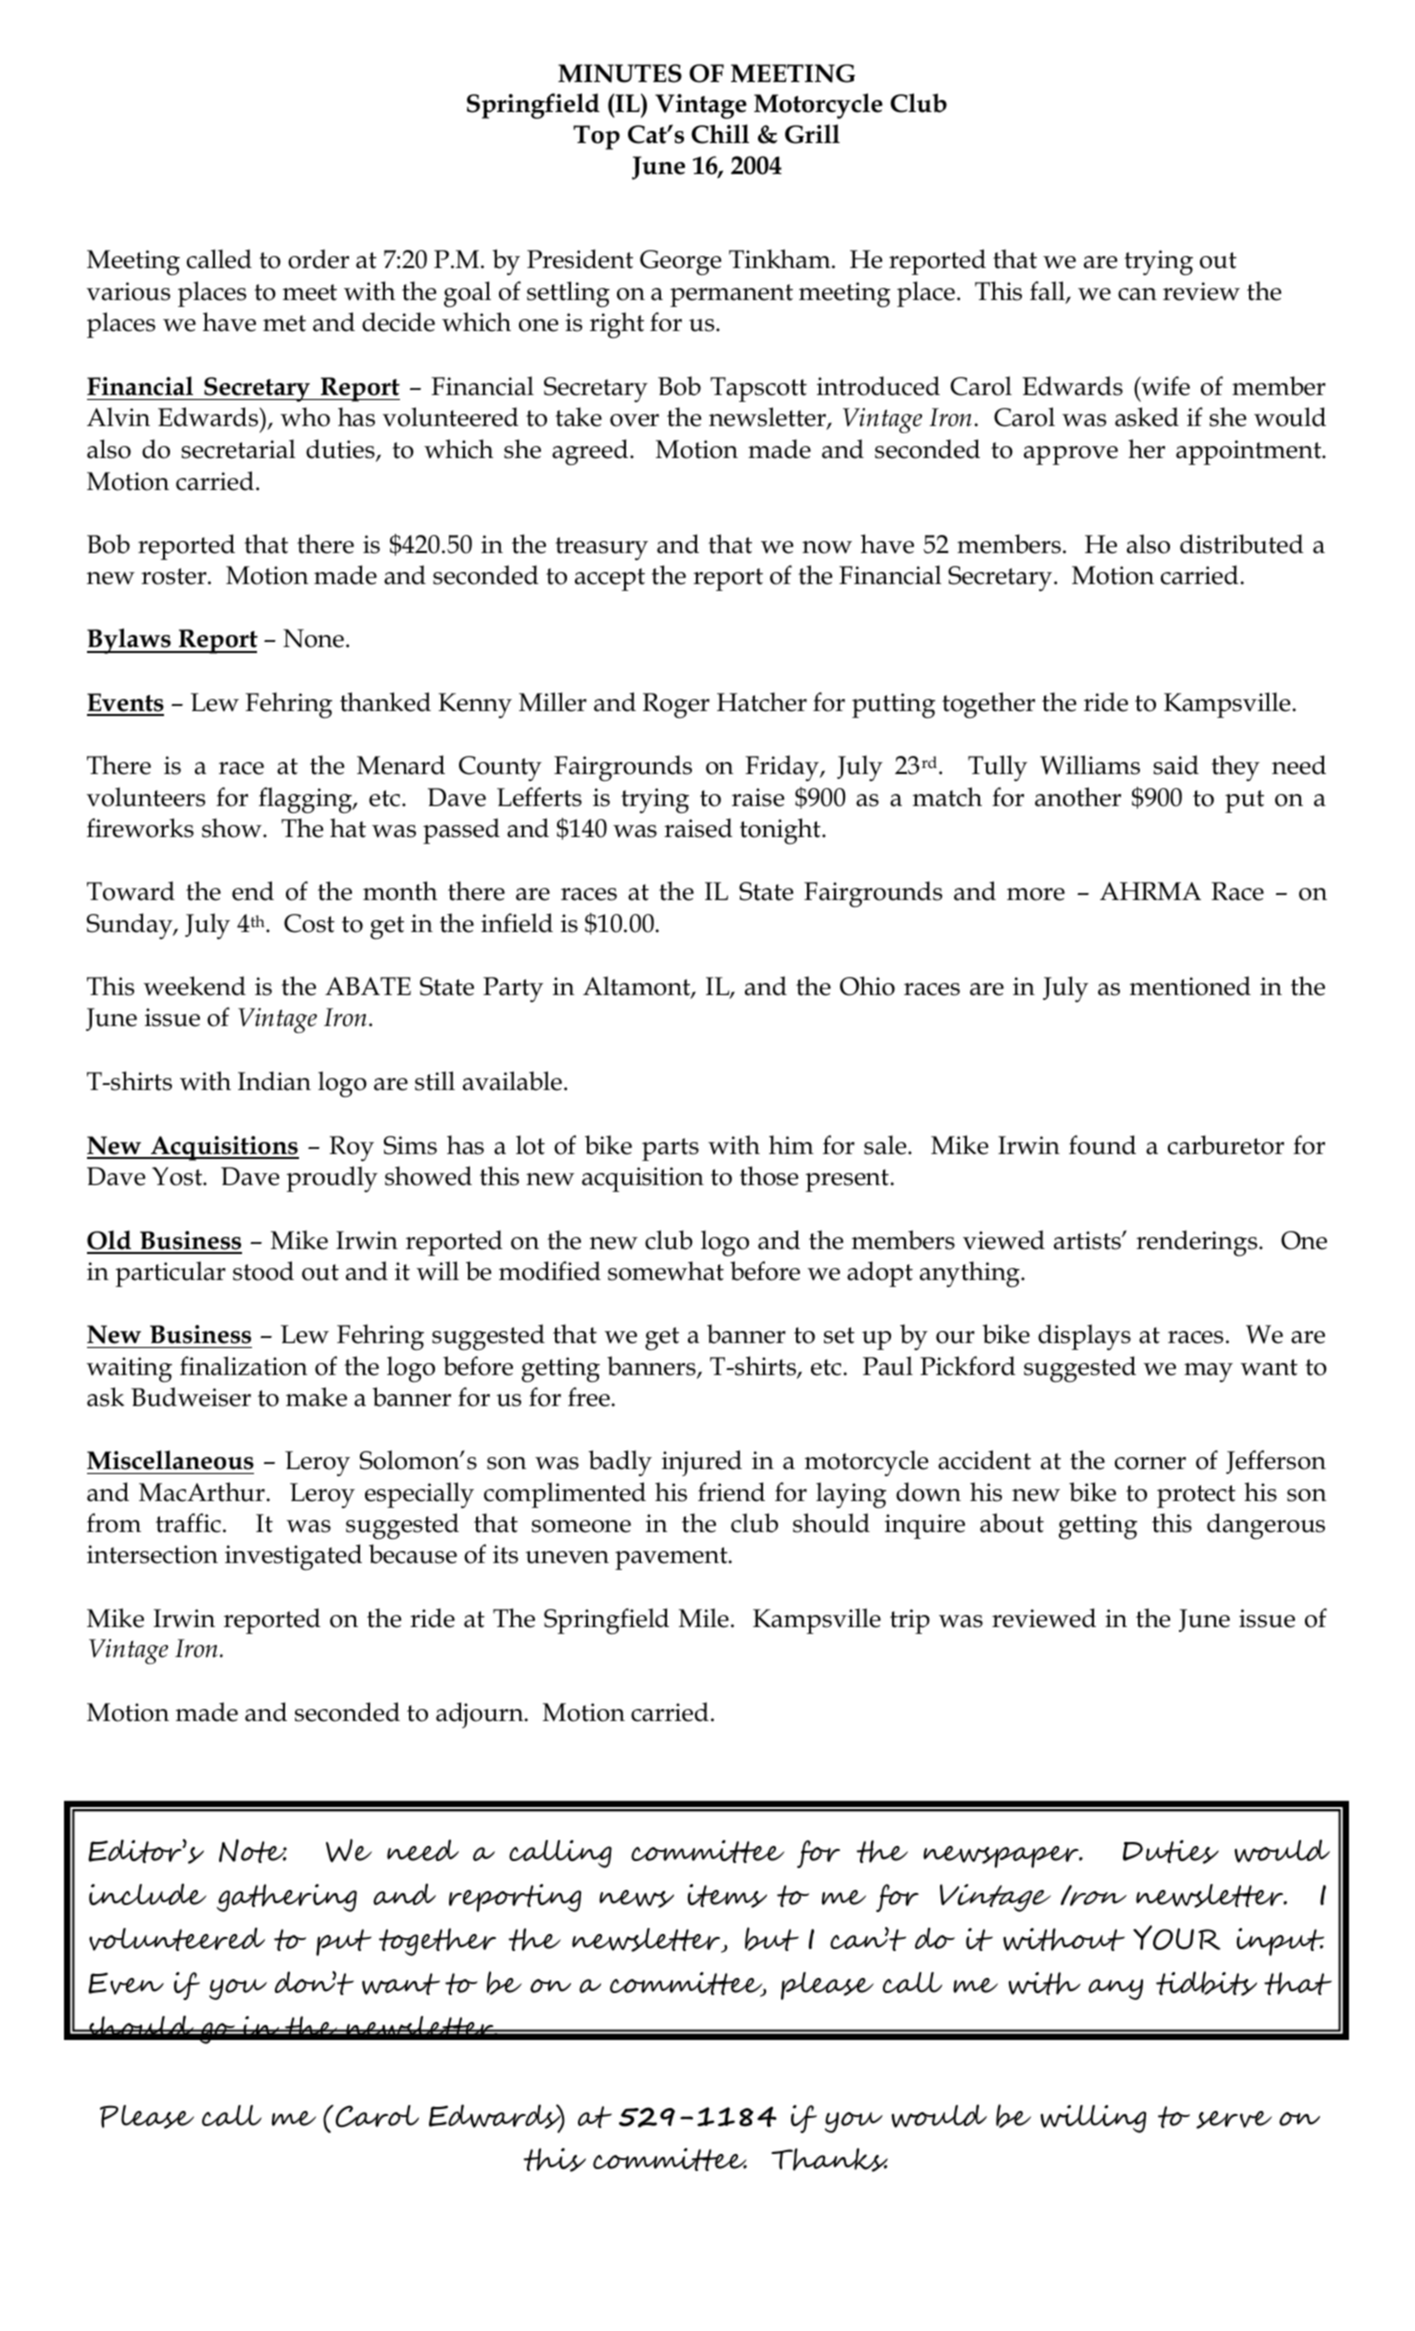 The width and height of the screenshot is (1415, 2331). I want to click on gathering, so click(287, 1898).
